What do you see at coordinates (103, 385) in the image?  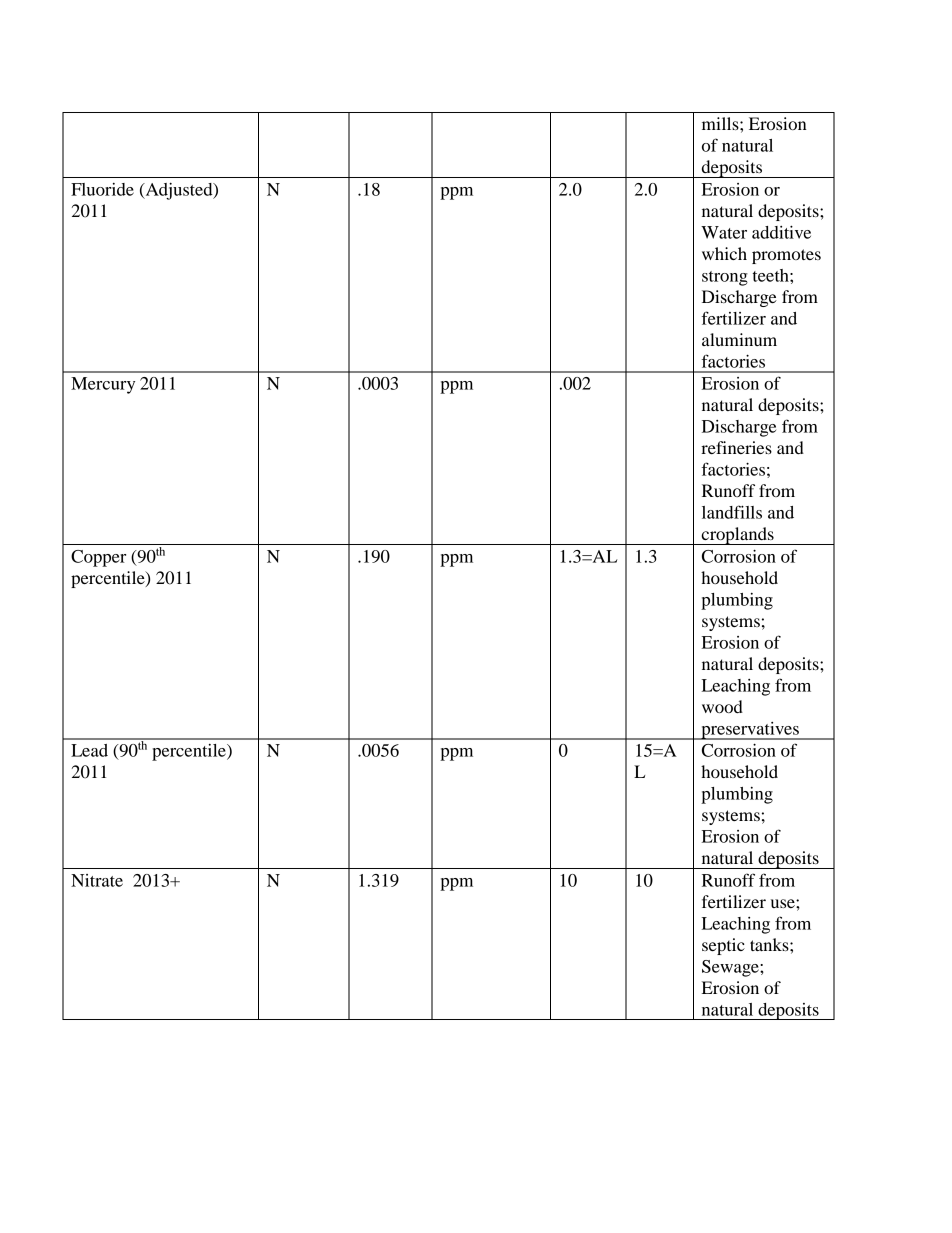 I see `Mercury` at bounding box center [103, 385].
